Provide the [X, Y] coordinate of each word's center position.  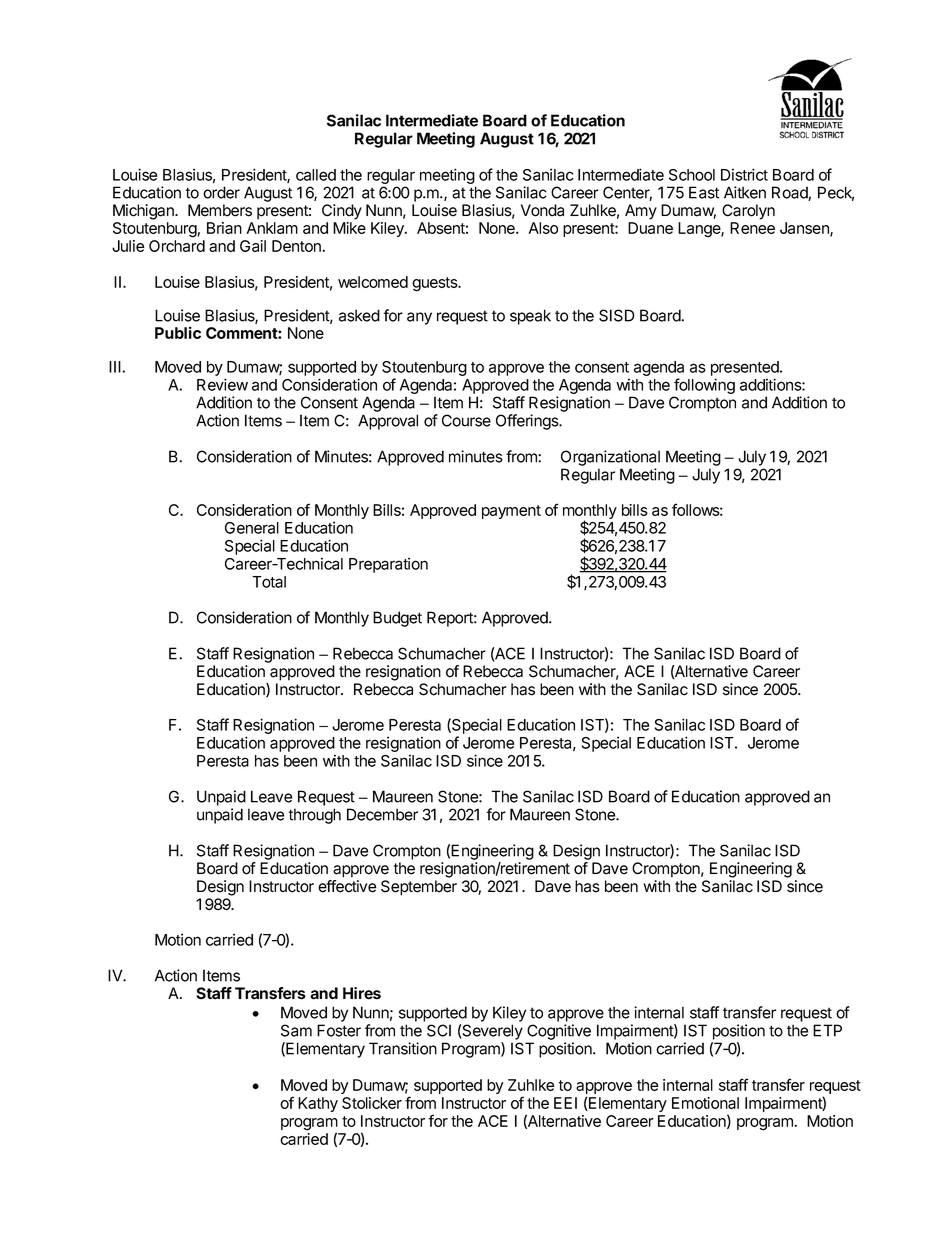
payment [511, 512]
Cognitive [559, 1032]
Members [220, 210]
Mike [349, 228]
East [704, 192]
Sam [296, 1030]
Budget [397, 619]
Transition [403, 1048]
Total [269, 582]
